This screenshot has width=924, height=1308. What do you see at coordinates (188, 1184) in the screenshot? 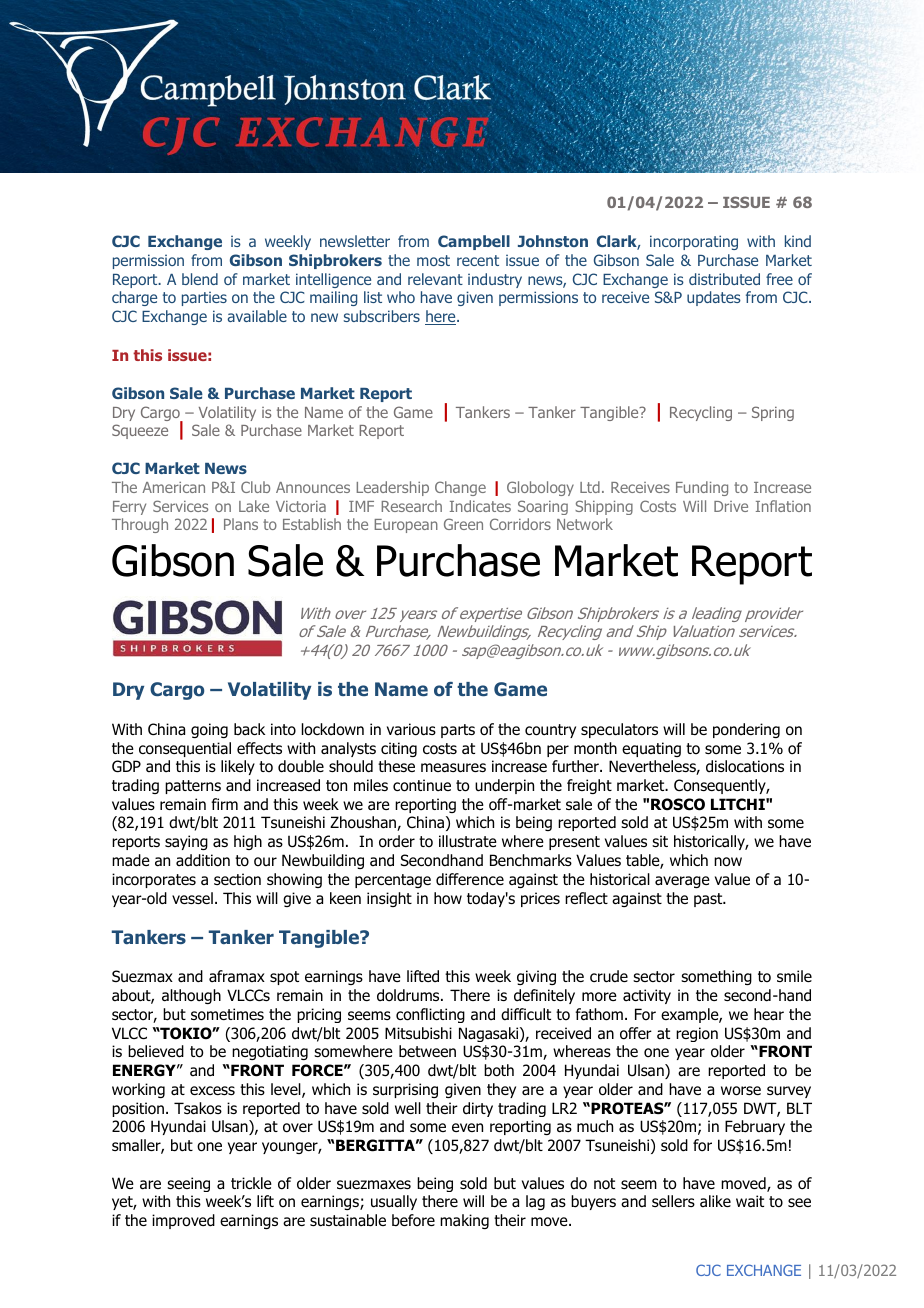
I see `seeing` at bounding box center [188, 1184].
